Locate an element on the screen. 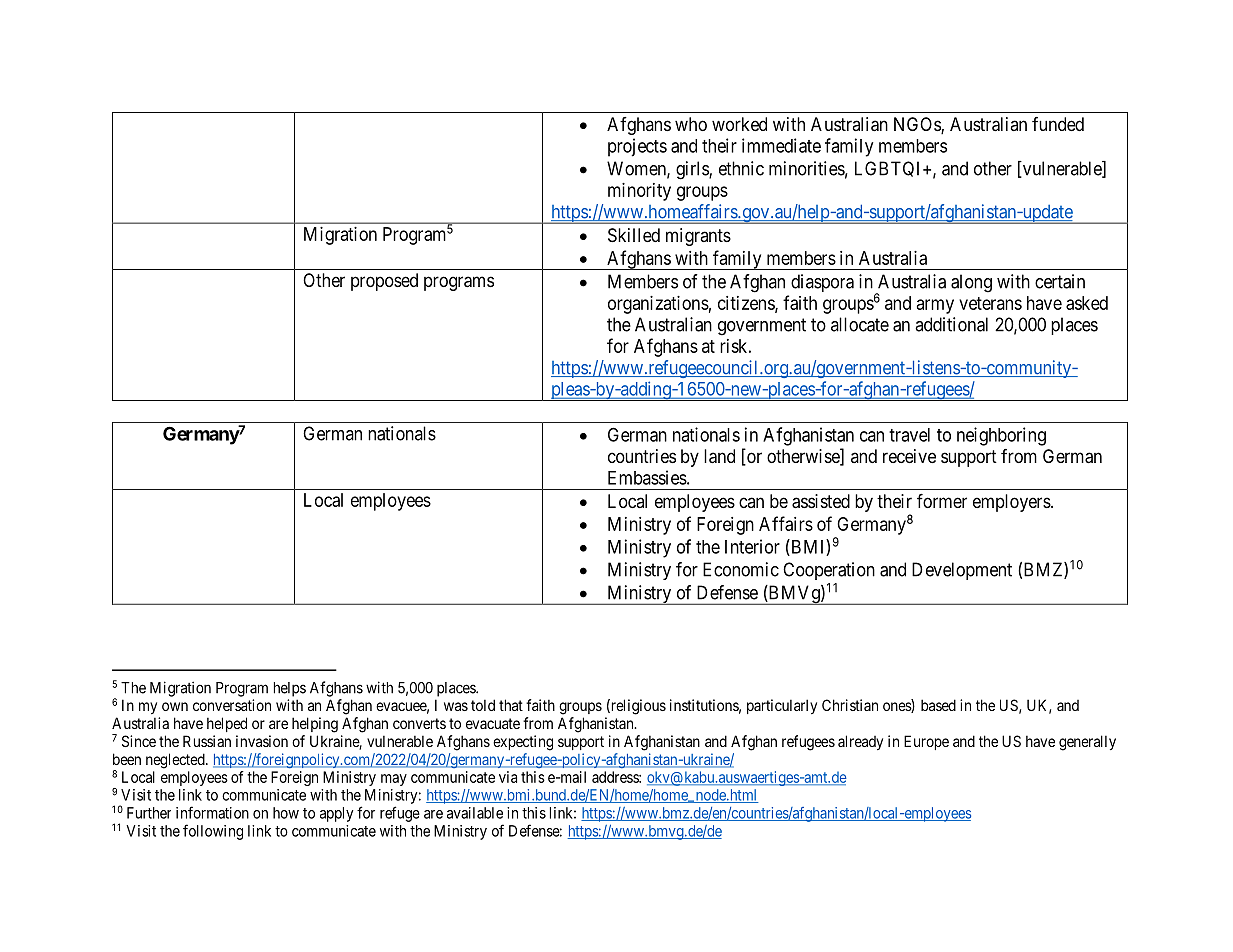  funded is located at coordinates (1058, 124).
